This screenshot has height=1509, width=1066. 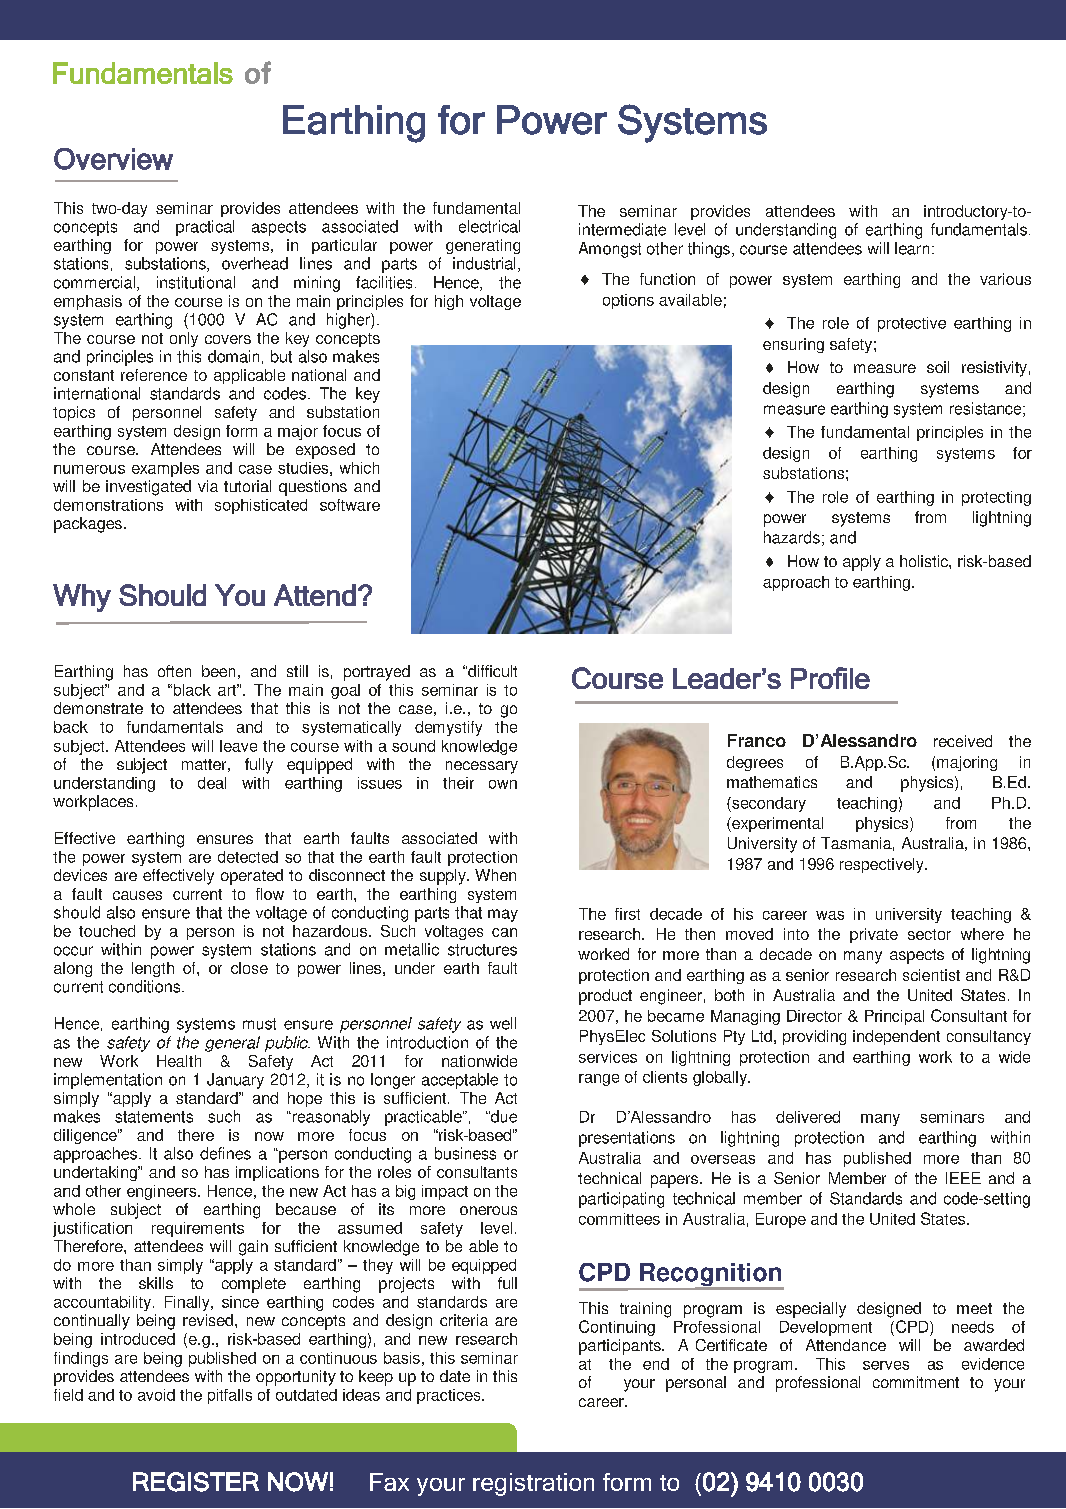 I want to click on demystify, so click(x=448, y=728).
